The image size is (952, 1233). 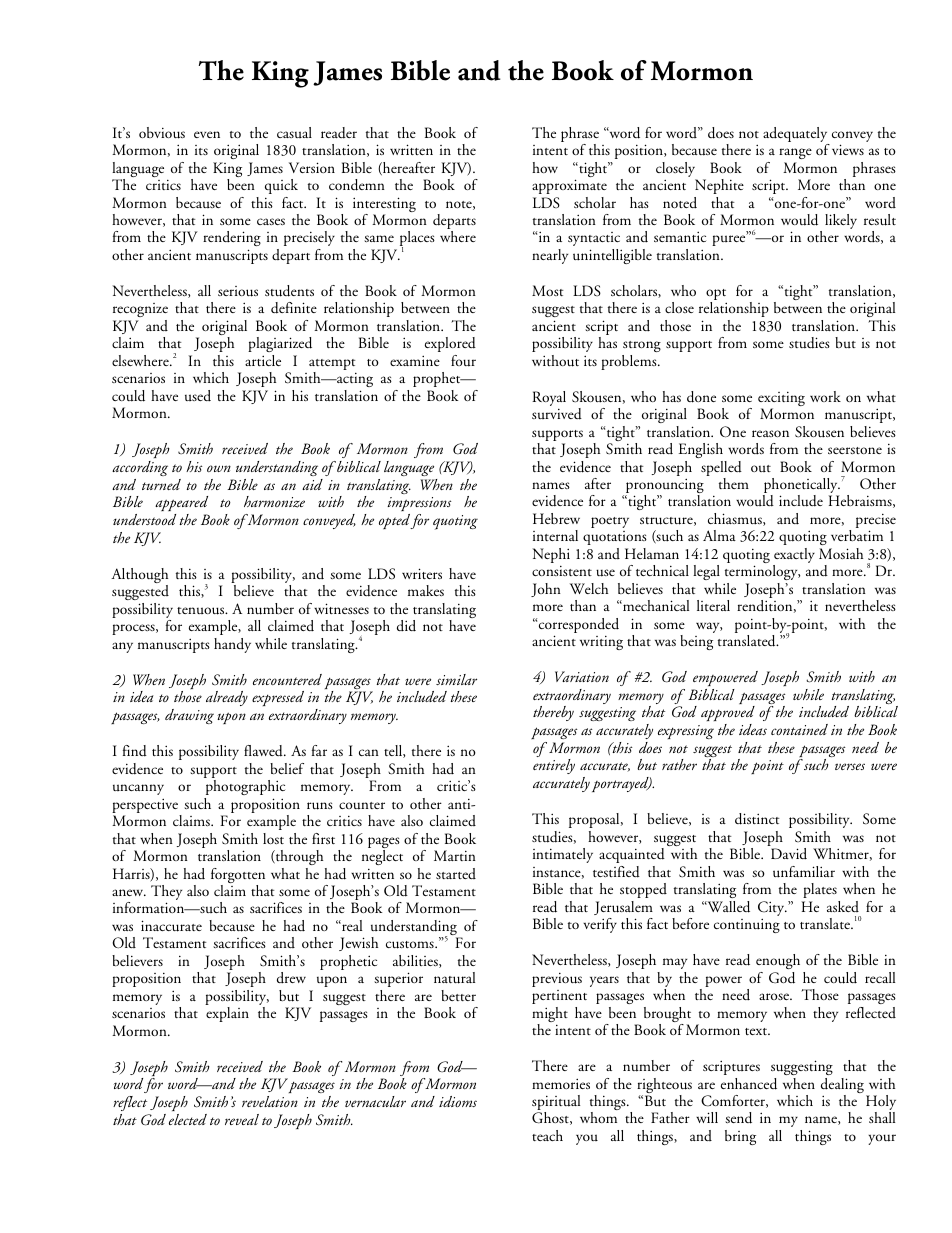 What do you see at coordinates (795, 153) in the screenshot?
I see `range` at bounding box center [795, 153].
